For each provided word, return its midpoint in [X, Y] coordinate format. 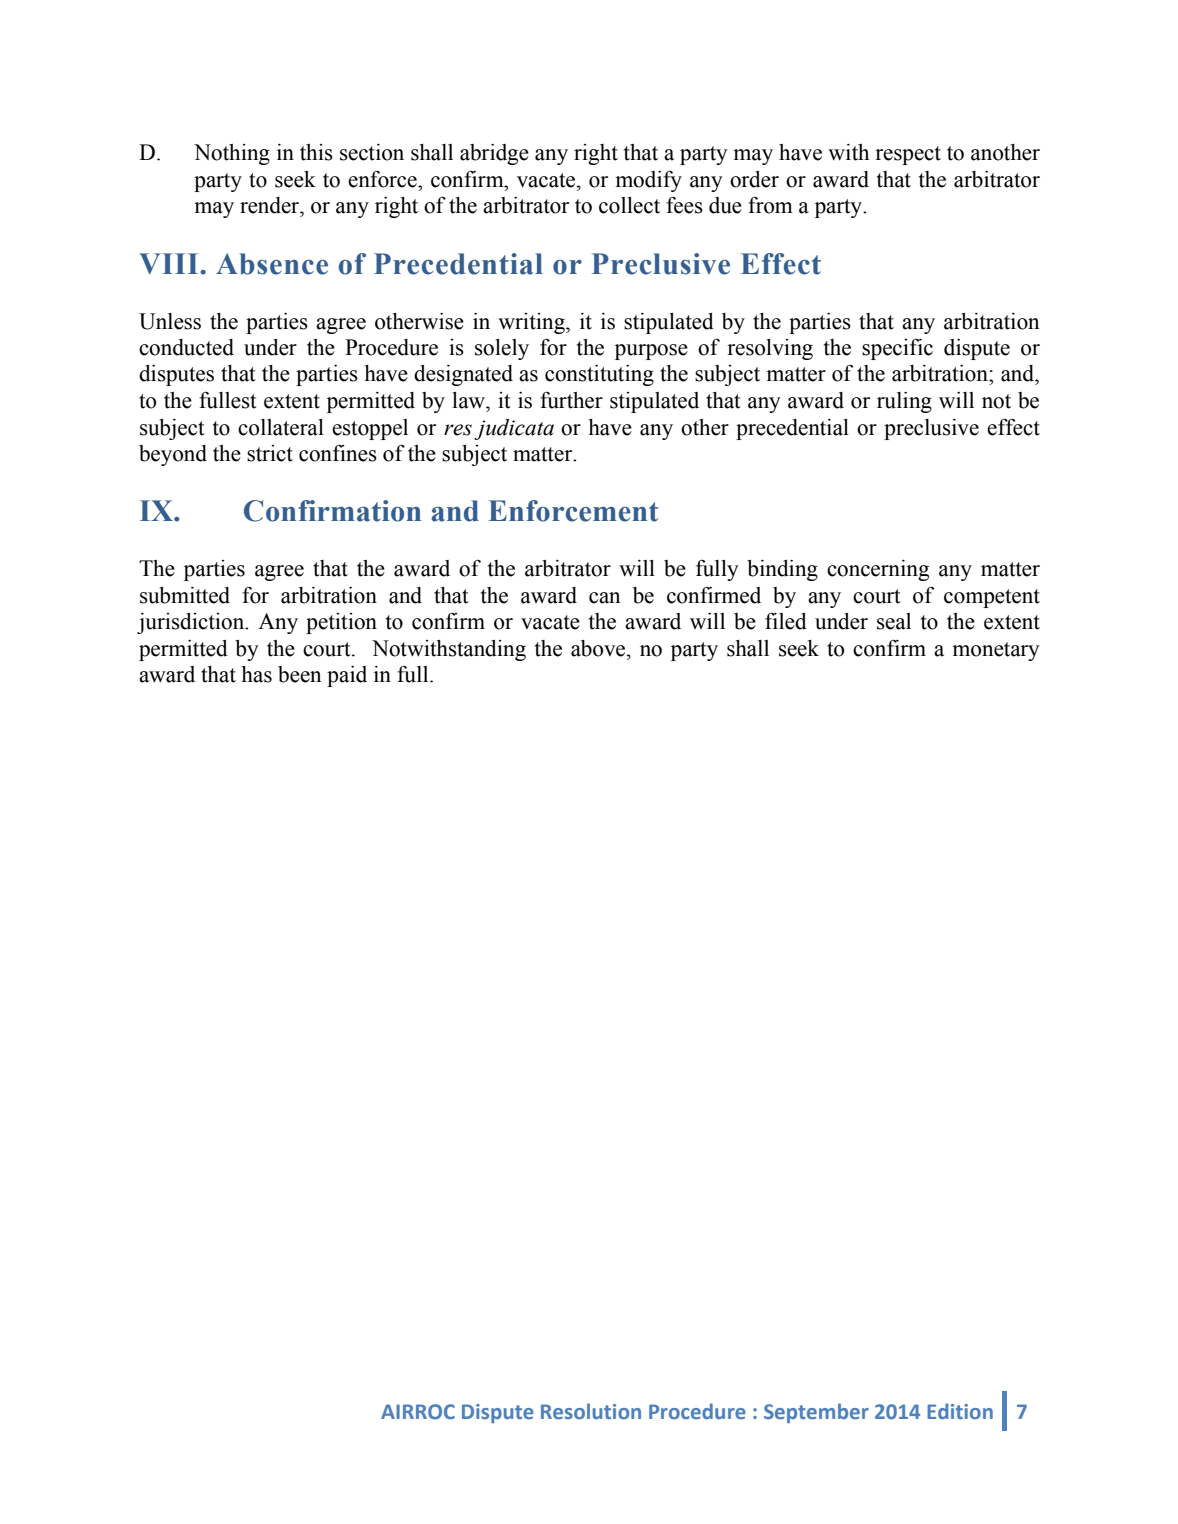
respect [908, 155]
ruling [904, 402]
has [257, 674]
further [571, 400]
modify [648, 181]
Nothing [232, 154]
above [599, 648]
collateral [281, 427]
